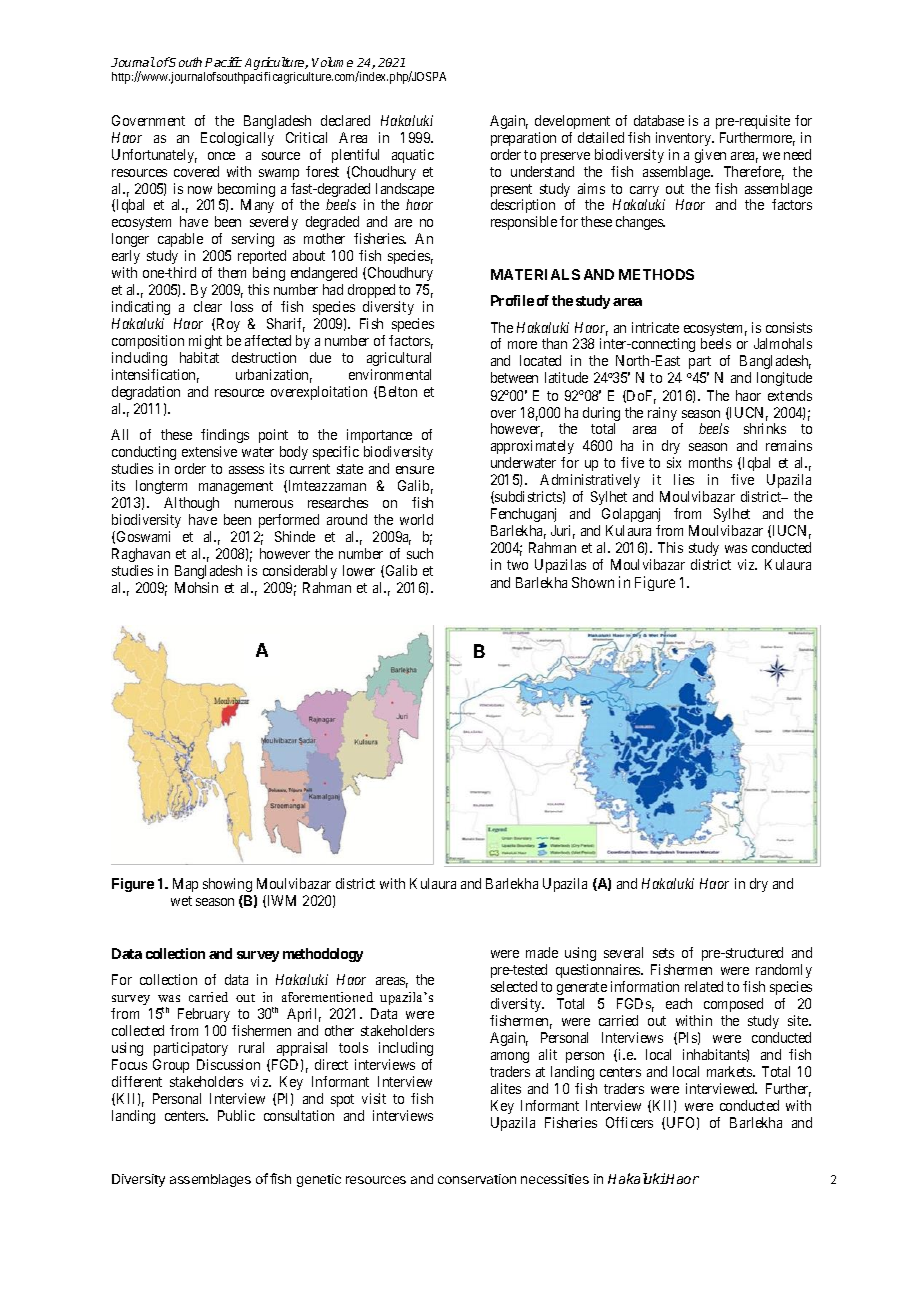 Image resolution: width=924 pixels, height=1307 pixels. Describe the element at coordinates (477, 1179) in the document. I see `conservation` at that location.
